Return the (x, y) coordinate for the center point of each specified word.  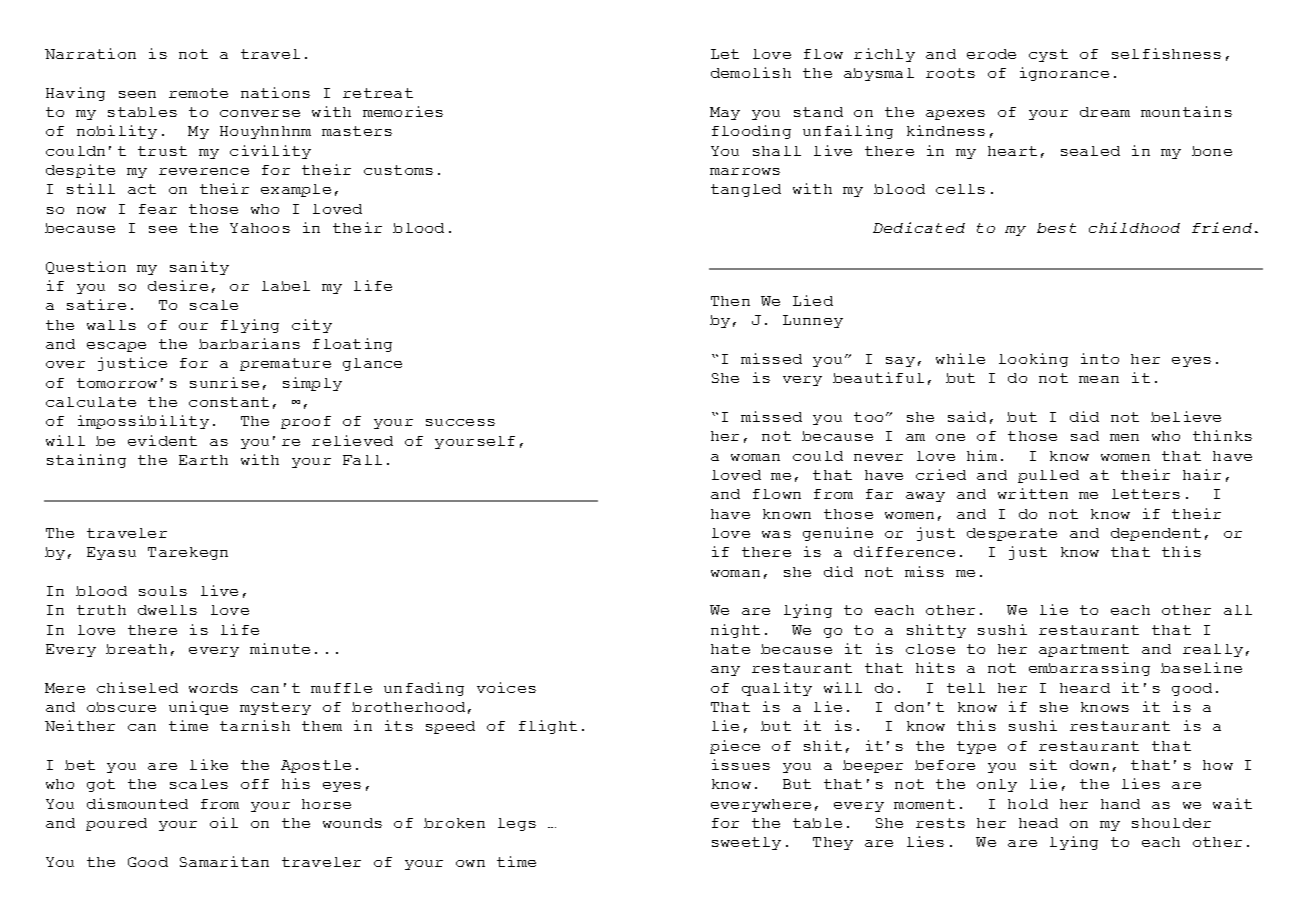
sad (1085, 436)
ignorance (1064, 74)
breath (136, 649)
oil (224, 822)
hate (730, 649)
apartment (1084, 650)
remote (198, 93)
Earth (203, 460)
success (460, 422)
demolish (751, 72)
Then (730, 301)
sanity (199, 268)
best (1056, 228)
